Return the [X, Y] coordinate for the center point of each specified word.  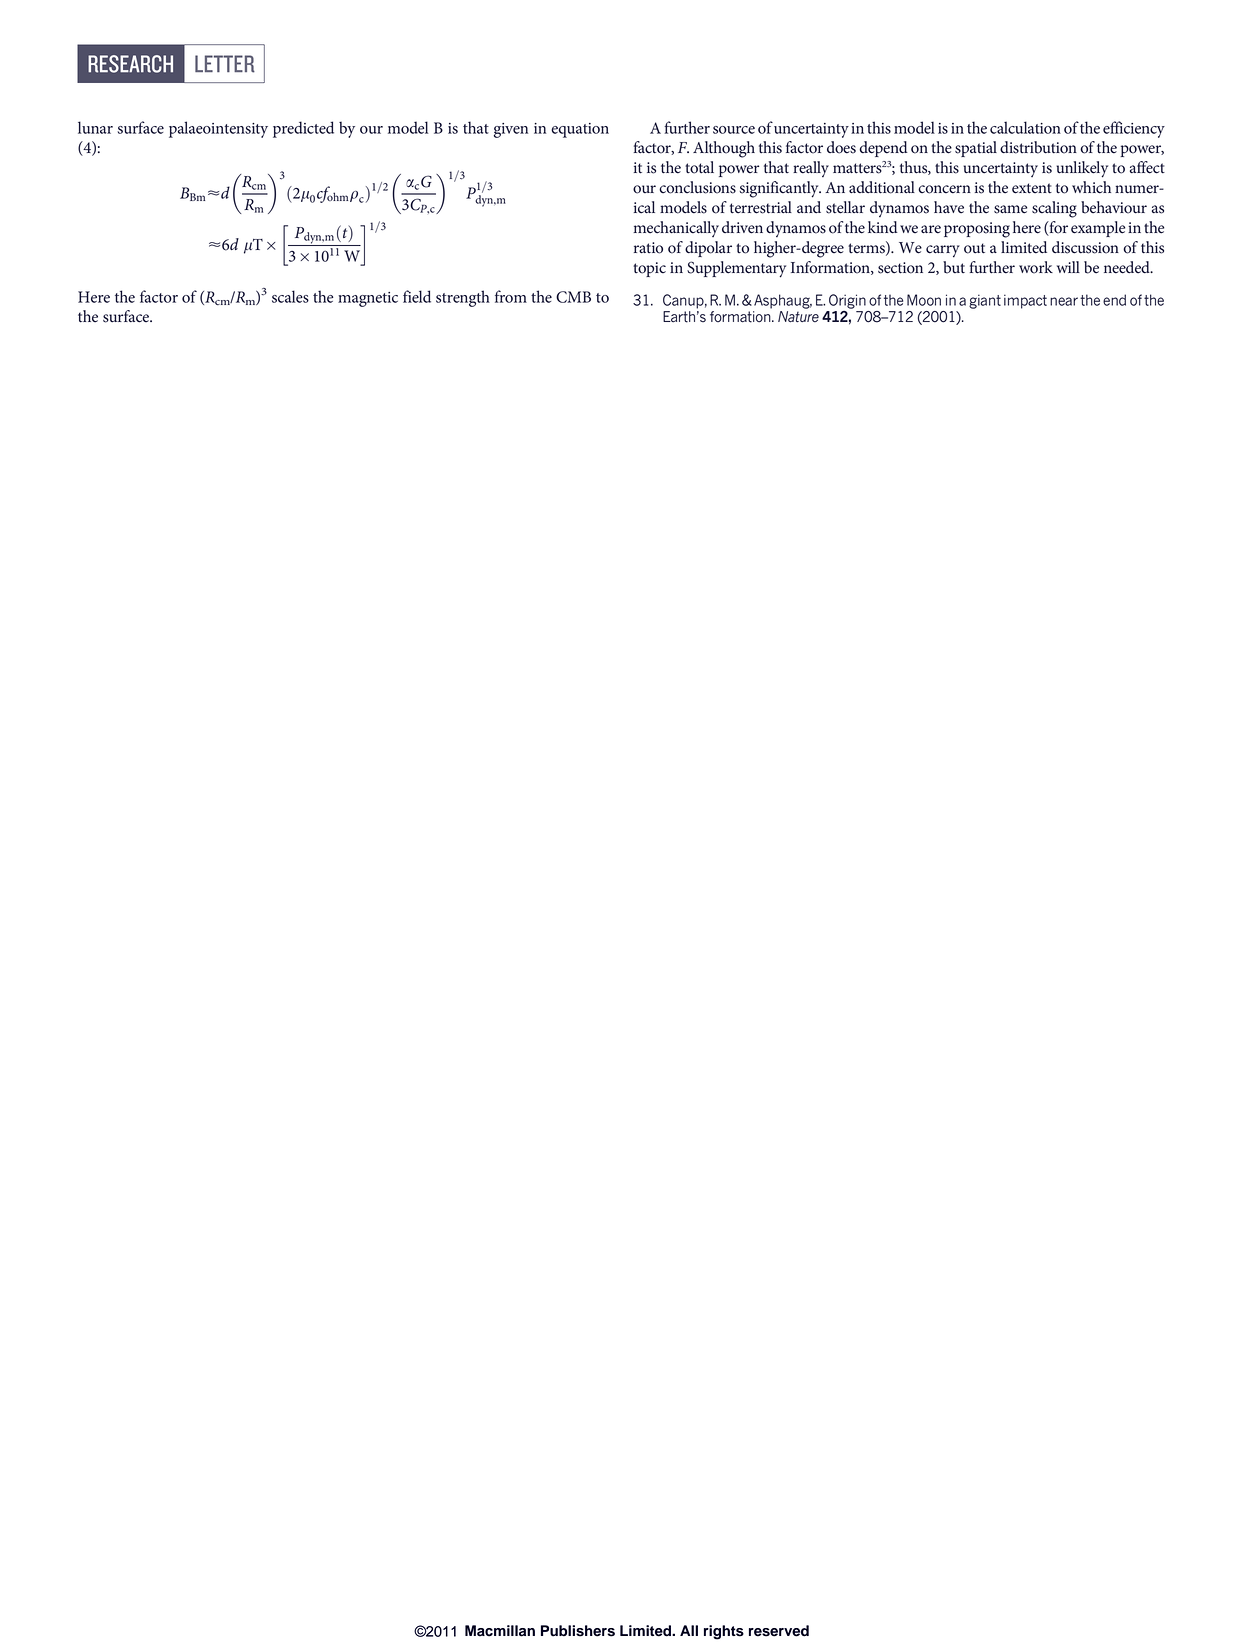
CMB [573, 297]
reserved [779, 1631]
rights [724, 1632]
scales [290, 296]
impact [1025, 301]
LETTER [225, 64]
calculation [1025, 127]
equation [580, 130]
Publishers [578, 1631]
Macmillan [500, 1631]
